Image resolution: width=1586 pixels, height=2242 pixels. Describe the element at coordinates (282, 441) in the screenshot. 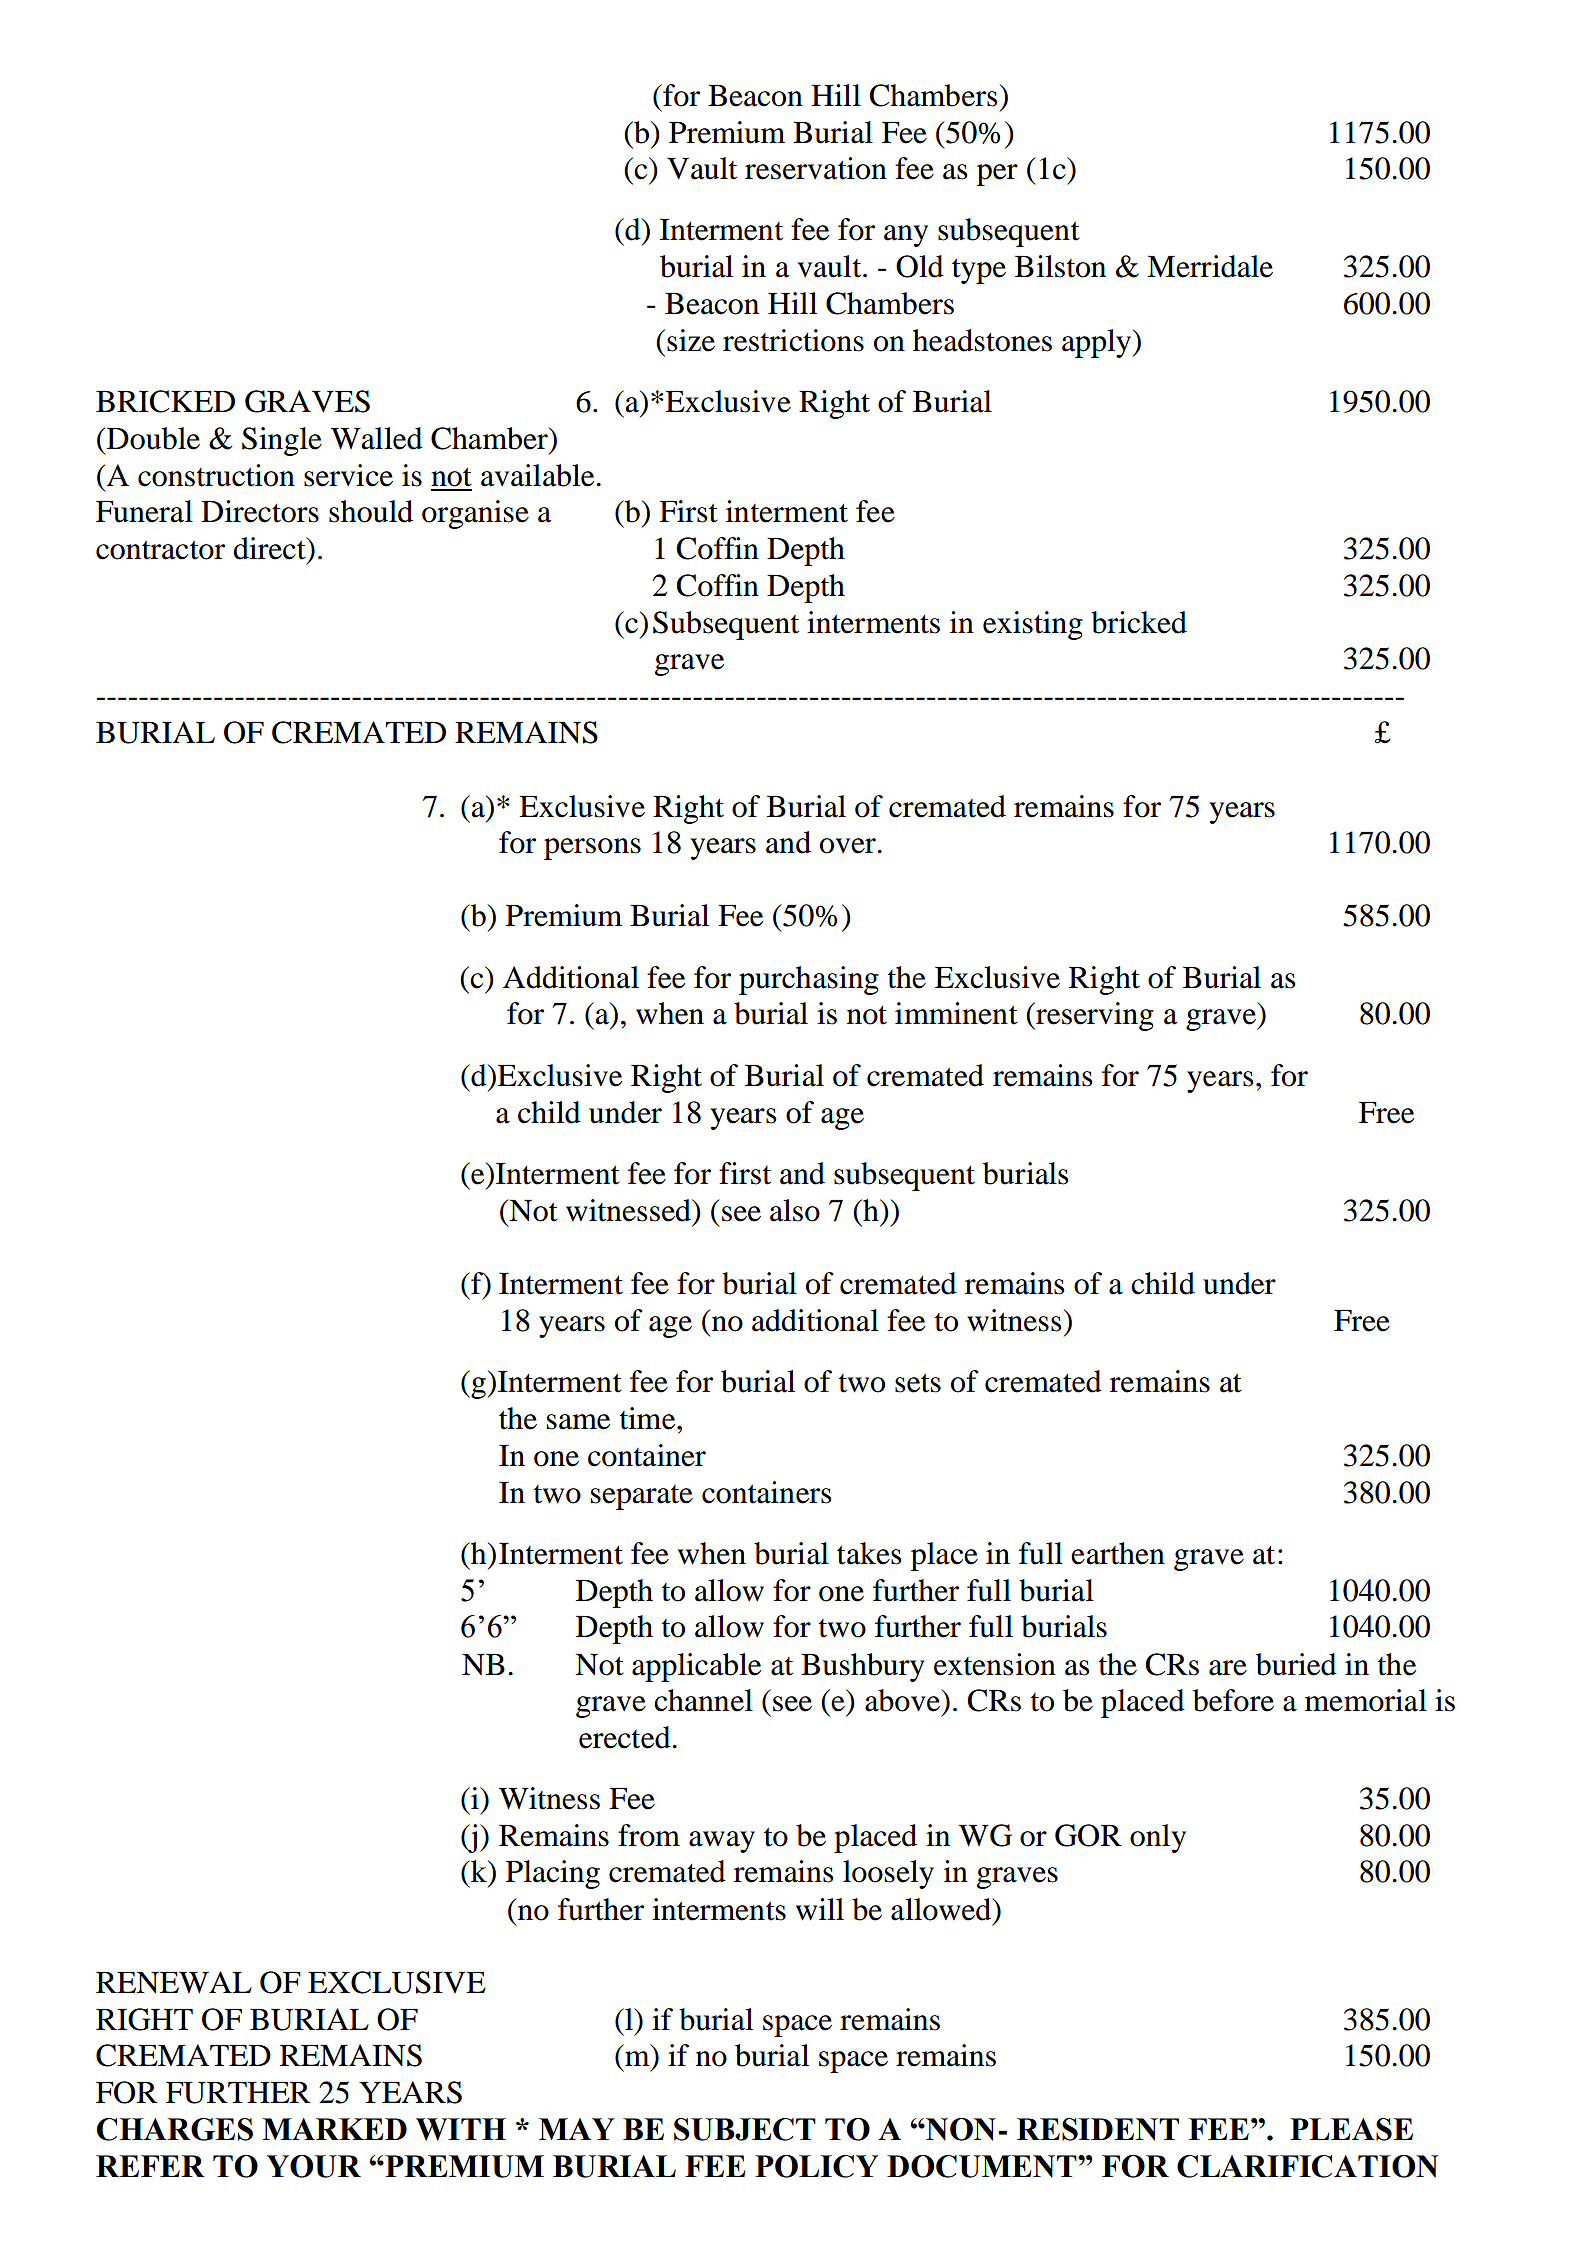

I see `Single` at that location.
